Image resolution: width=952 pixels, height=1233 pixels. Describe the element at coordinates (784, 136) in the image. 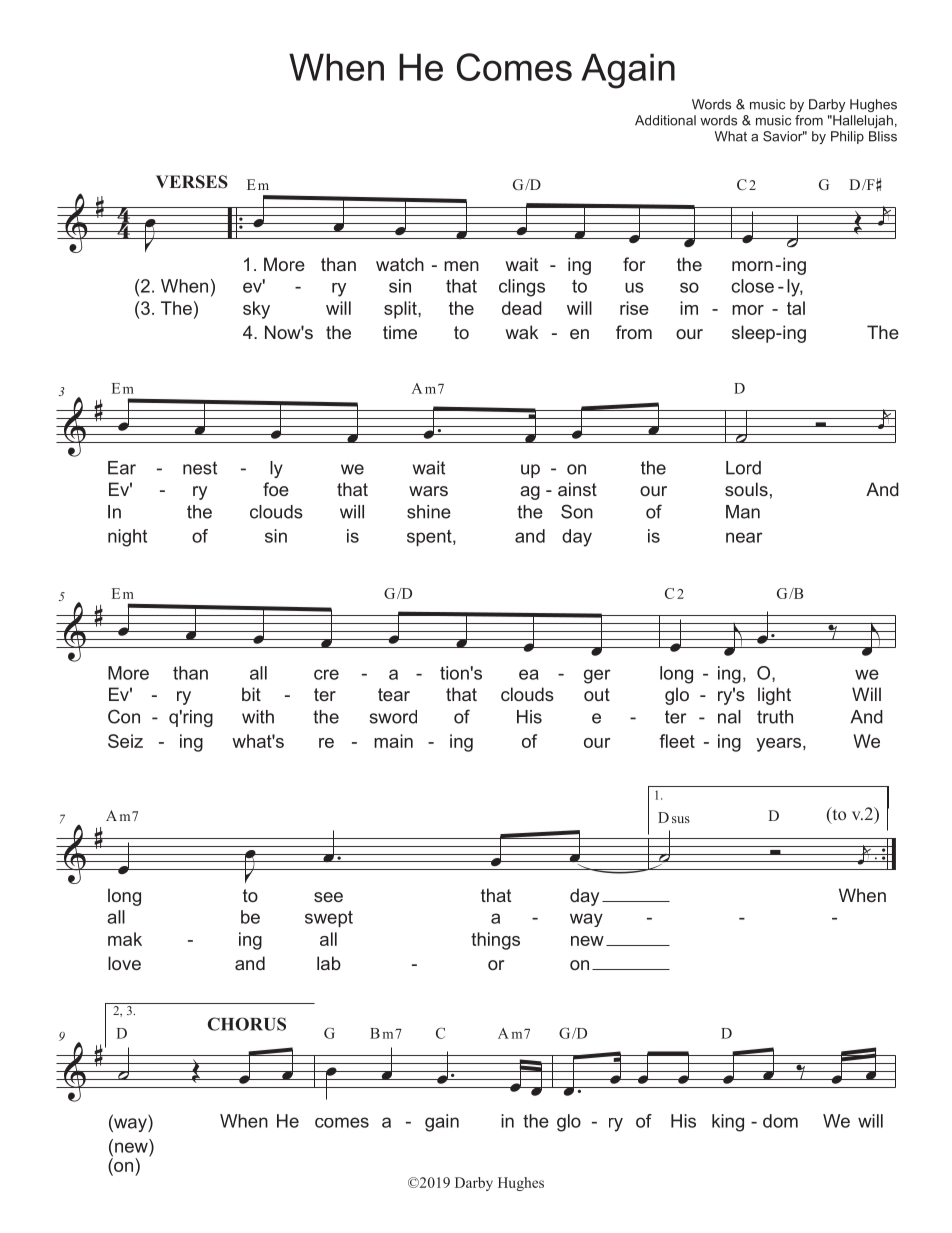

I see `Savior` at that location.
